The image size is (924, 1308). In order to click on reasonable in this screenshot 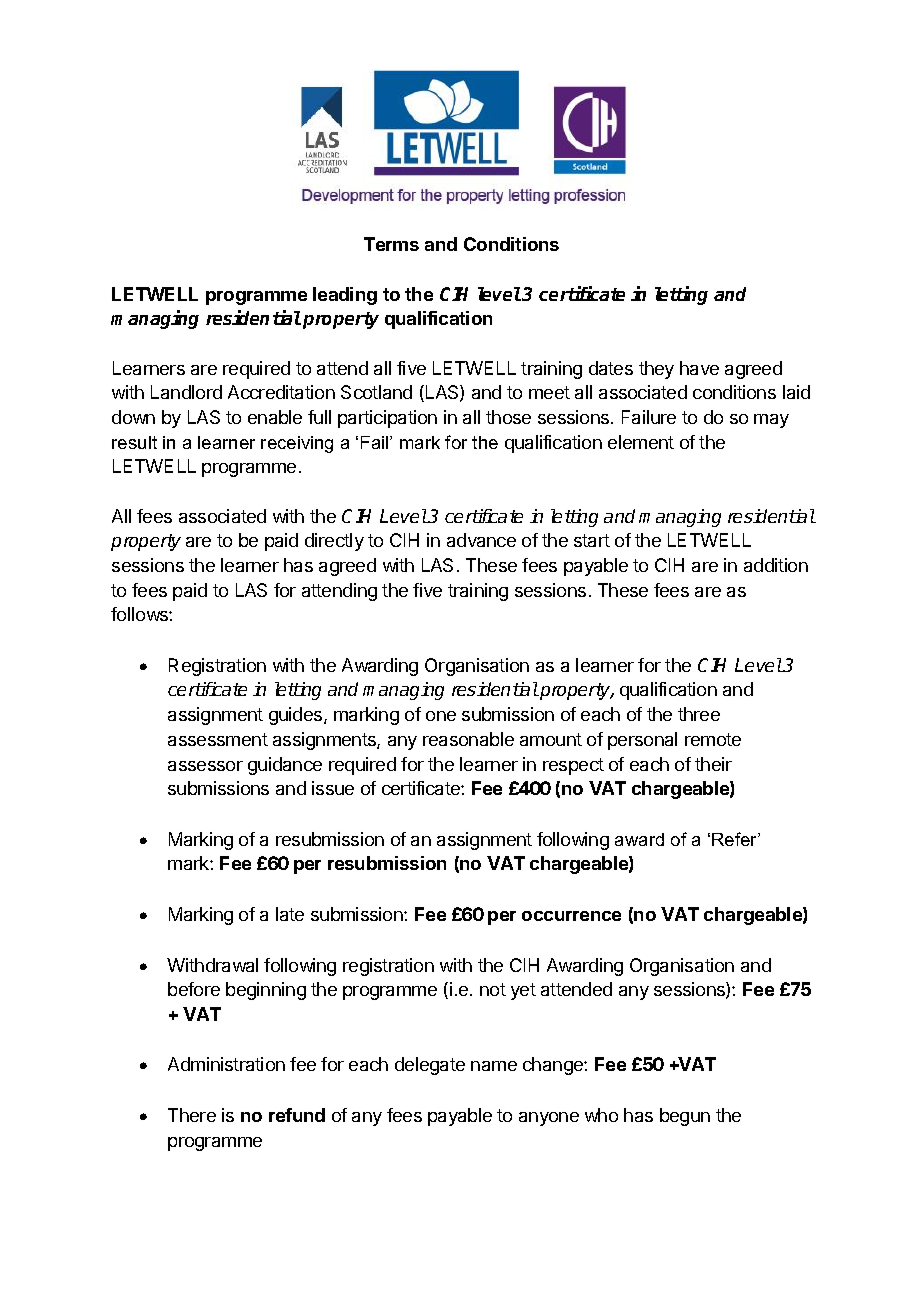, I will do `click(468, 739)`.
